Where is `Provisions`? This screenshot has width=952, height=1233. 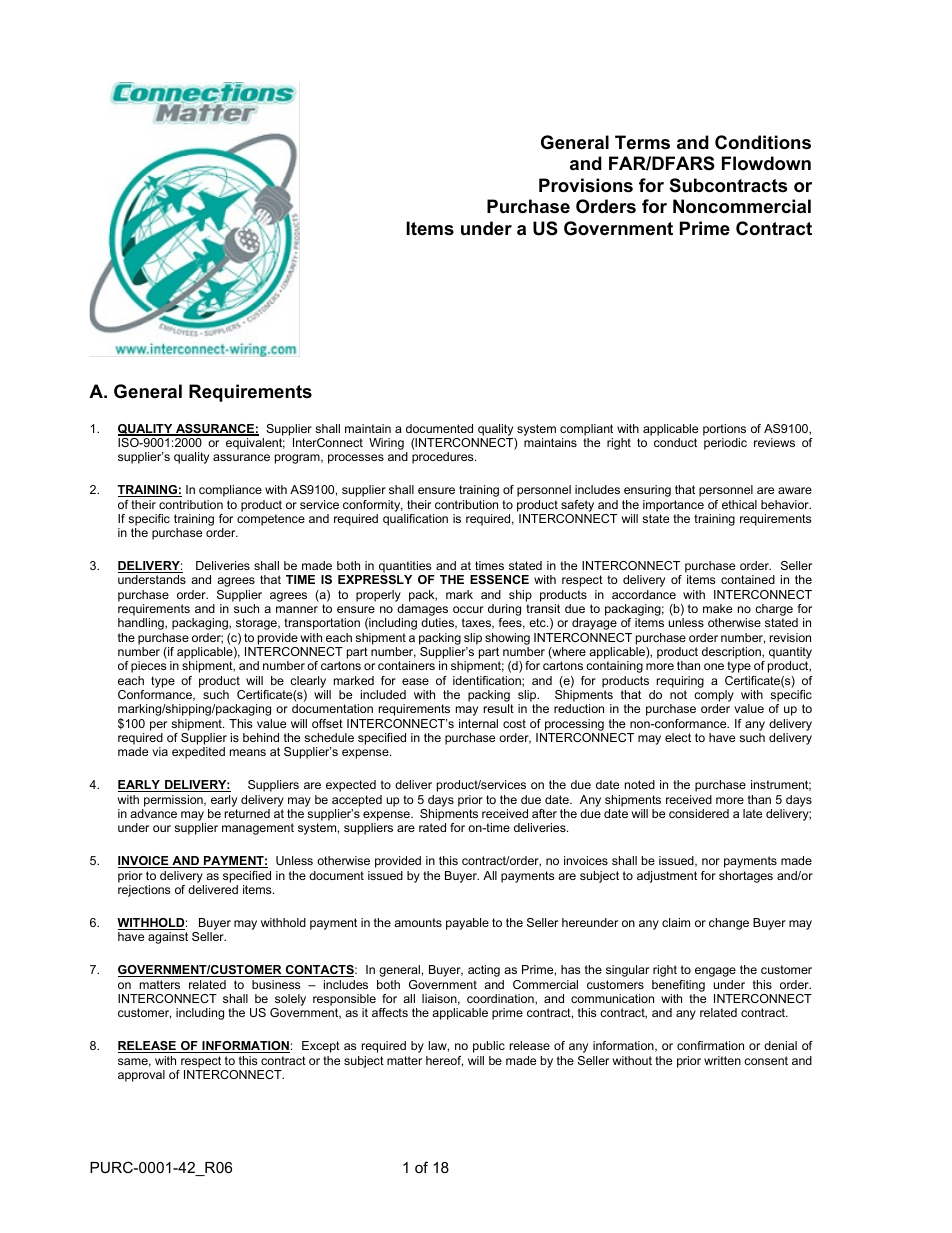 Provisions is located at coordinates (586, 185).
